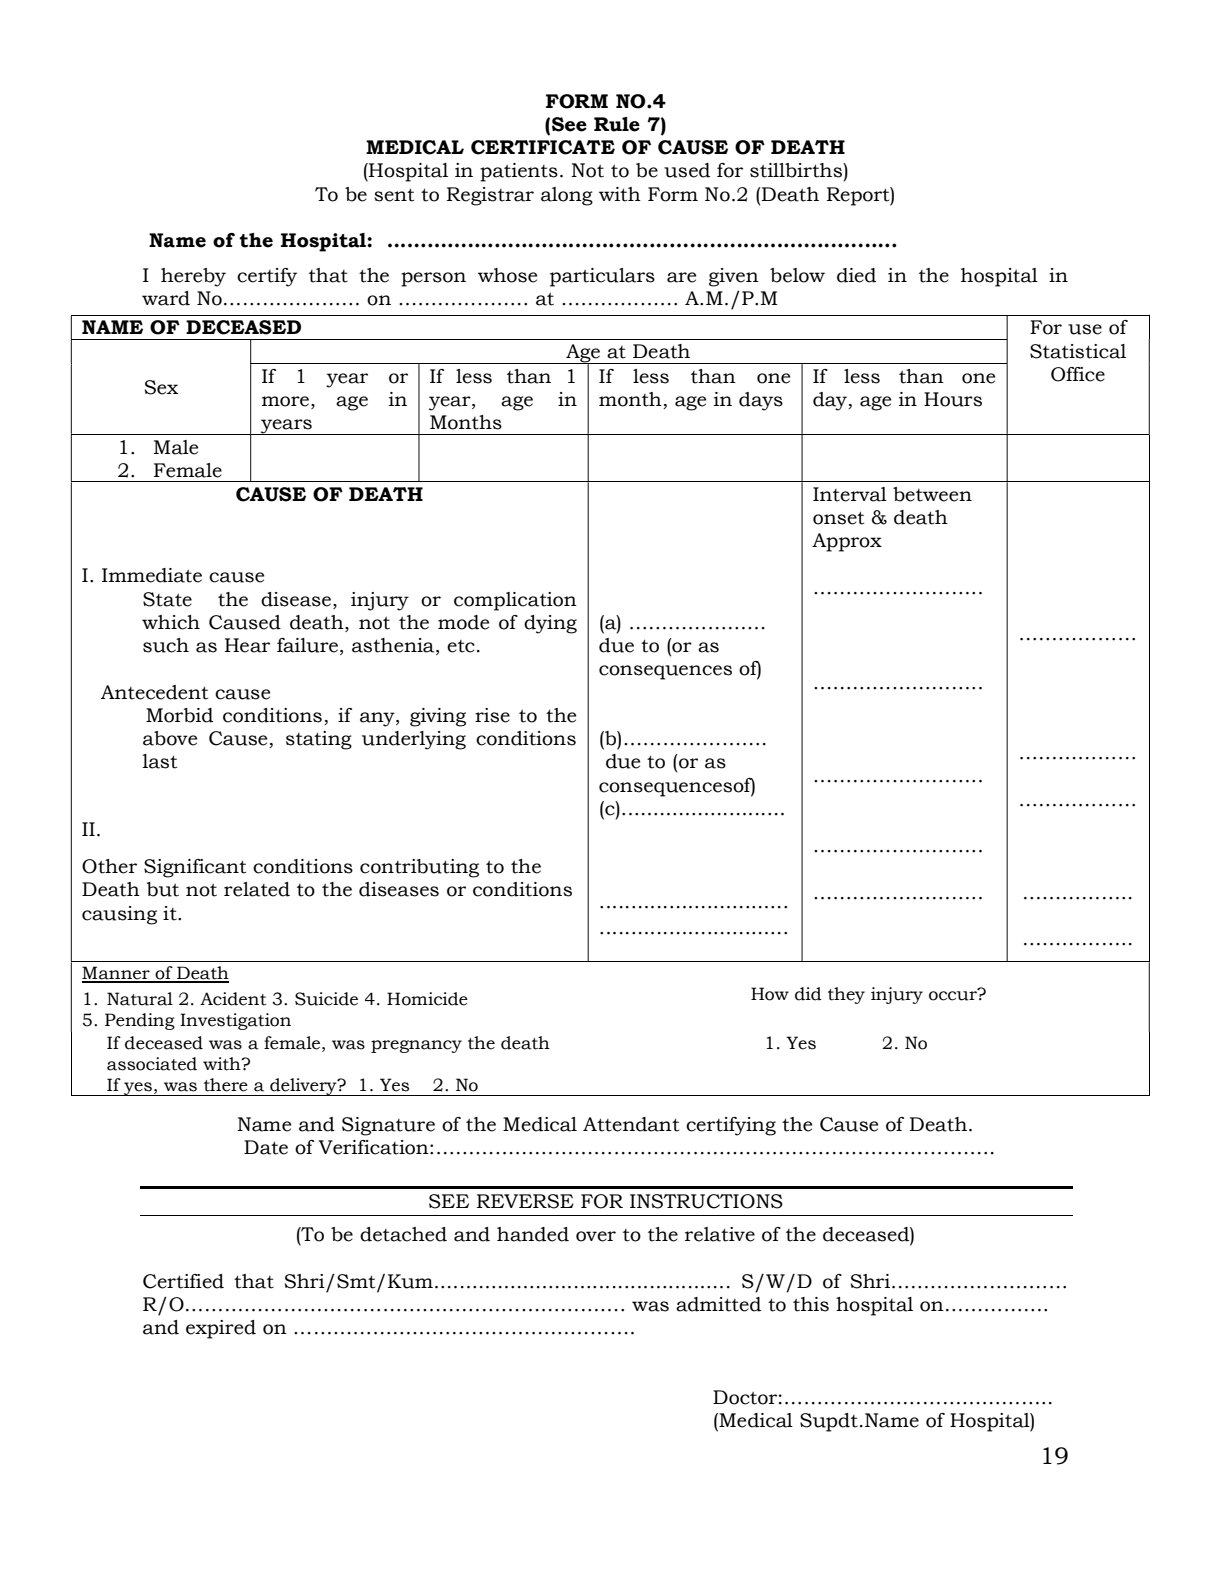  I want to click on stillbirths, so click(797, 170).
